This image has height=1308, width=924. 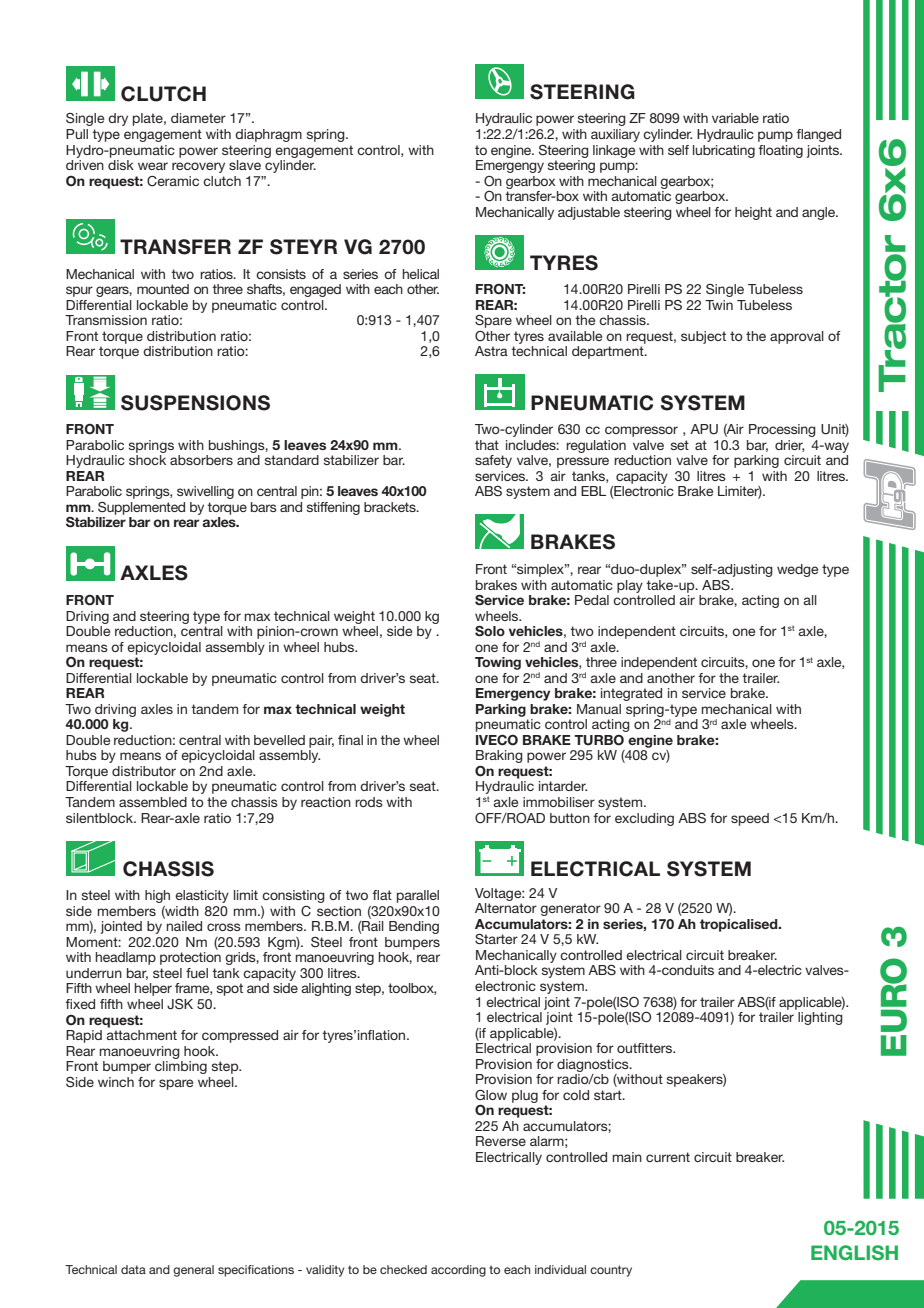 What do you see at coordinates (493, 461) in the image?
I see `safety` at bounding box center [493, 461].
